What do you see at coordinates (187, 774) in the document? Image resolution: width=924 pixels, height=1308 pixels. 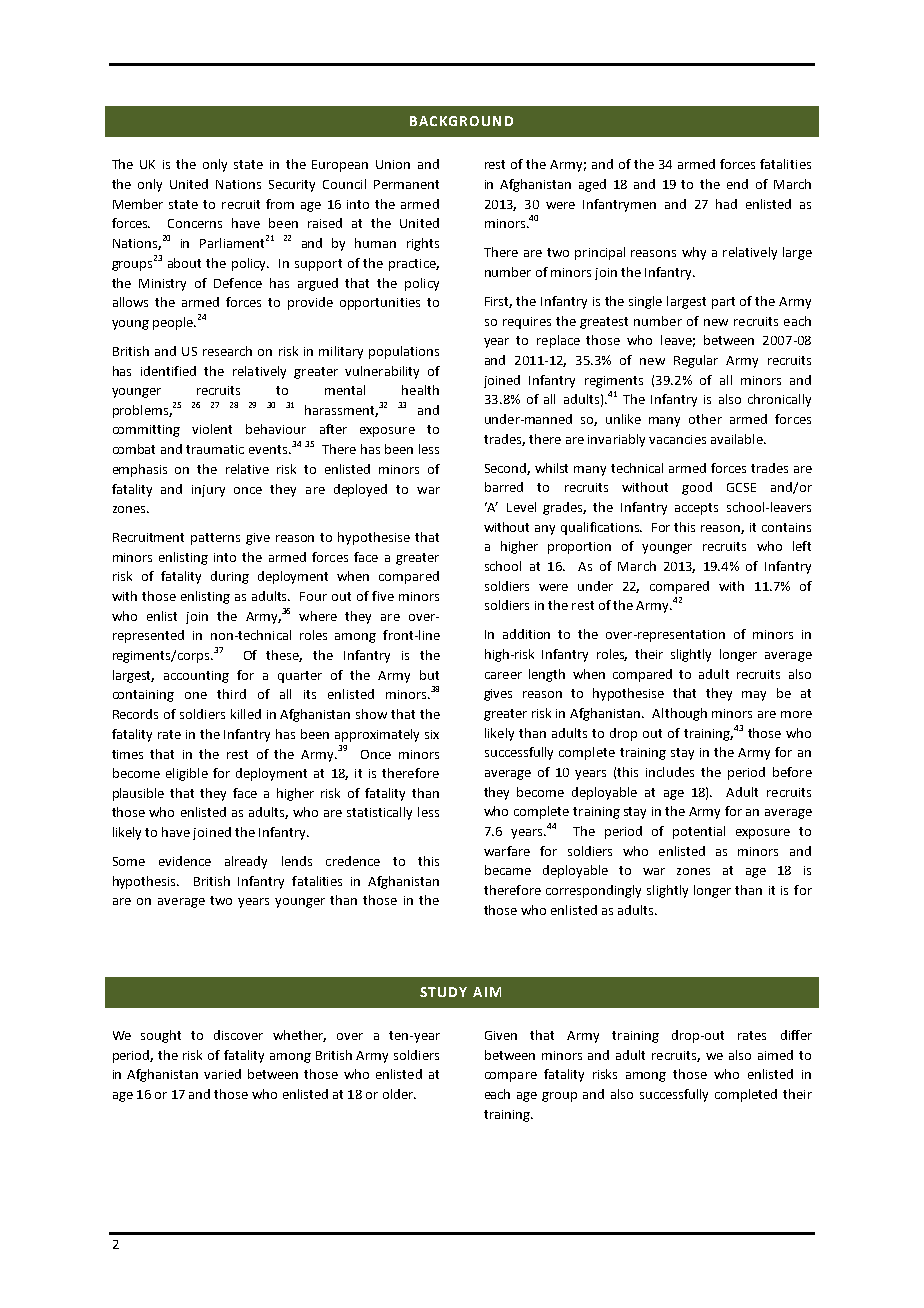 I see `eligible` at bounding box center [187, 774].
